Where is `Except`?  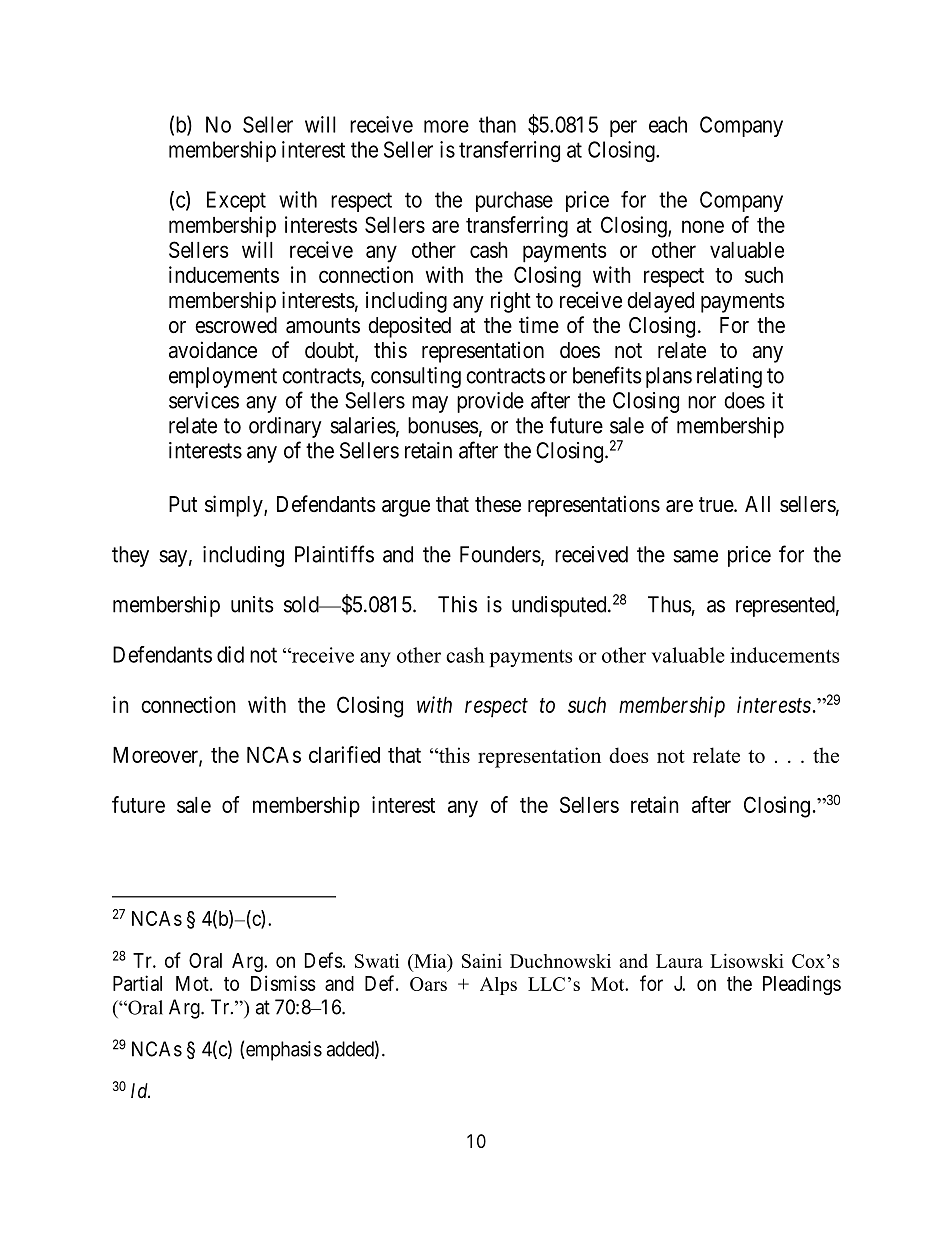 Except is located at coordinates (236, 201).
